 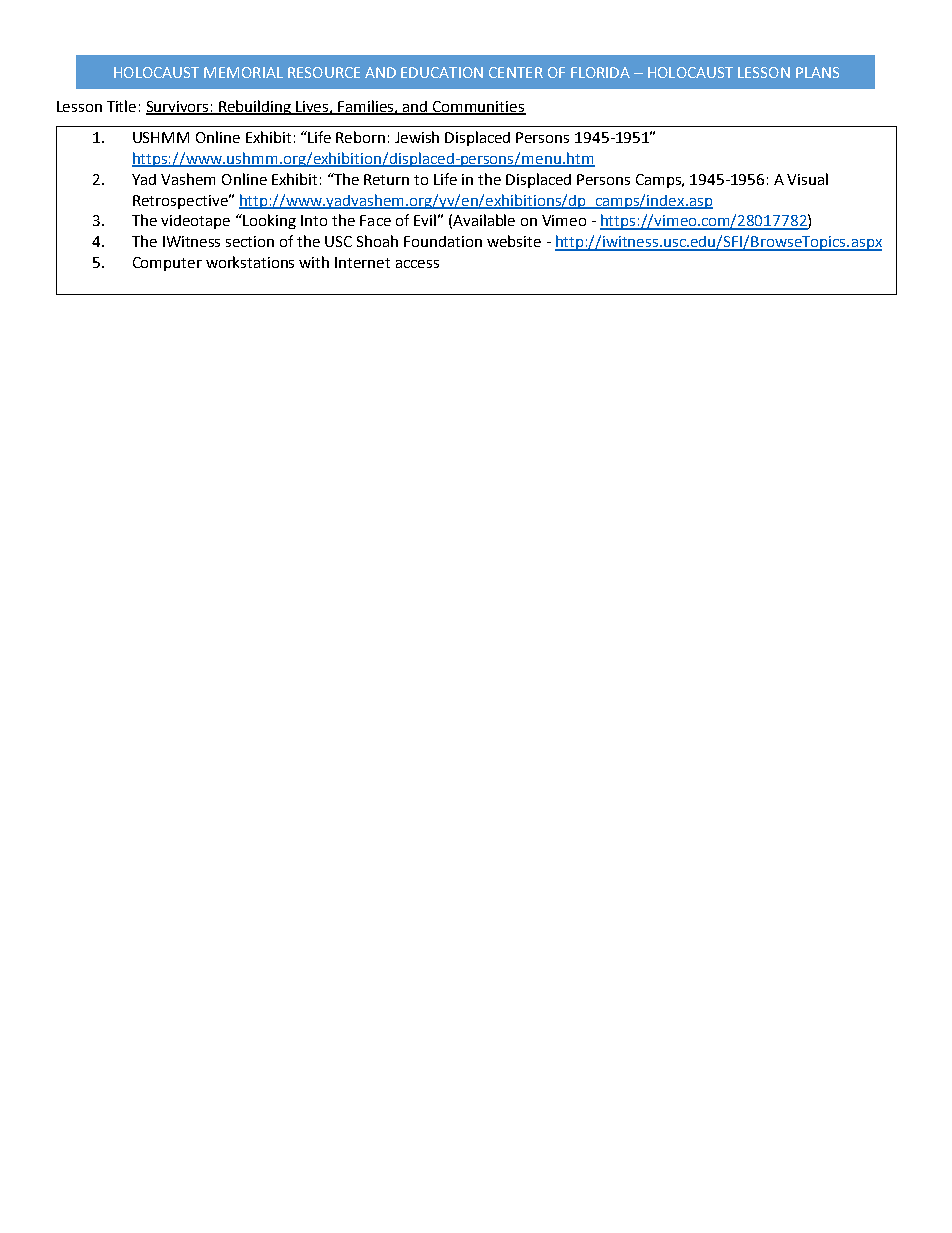 I want to click on Evil, so click(x=425, y=220).
